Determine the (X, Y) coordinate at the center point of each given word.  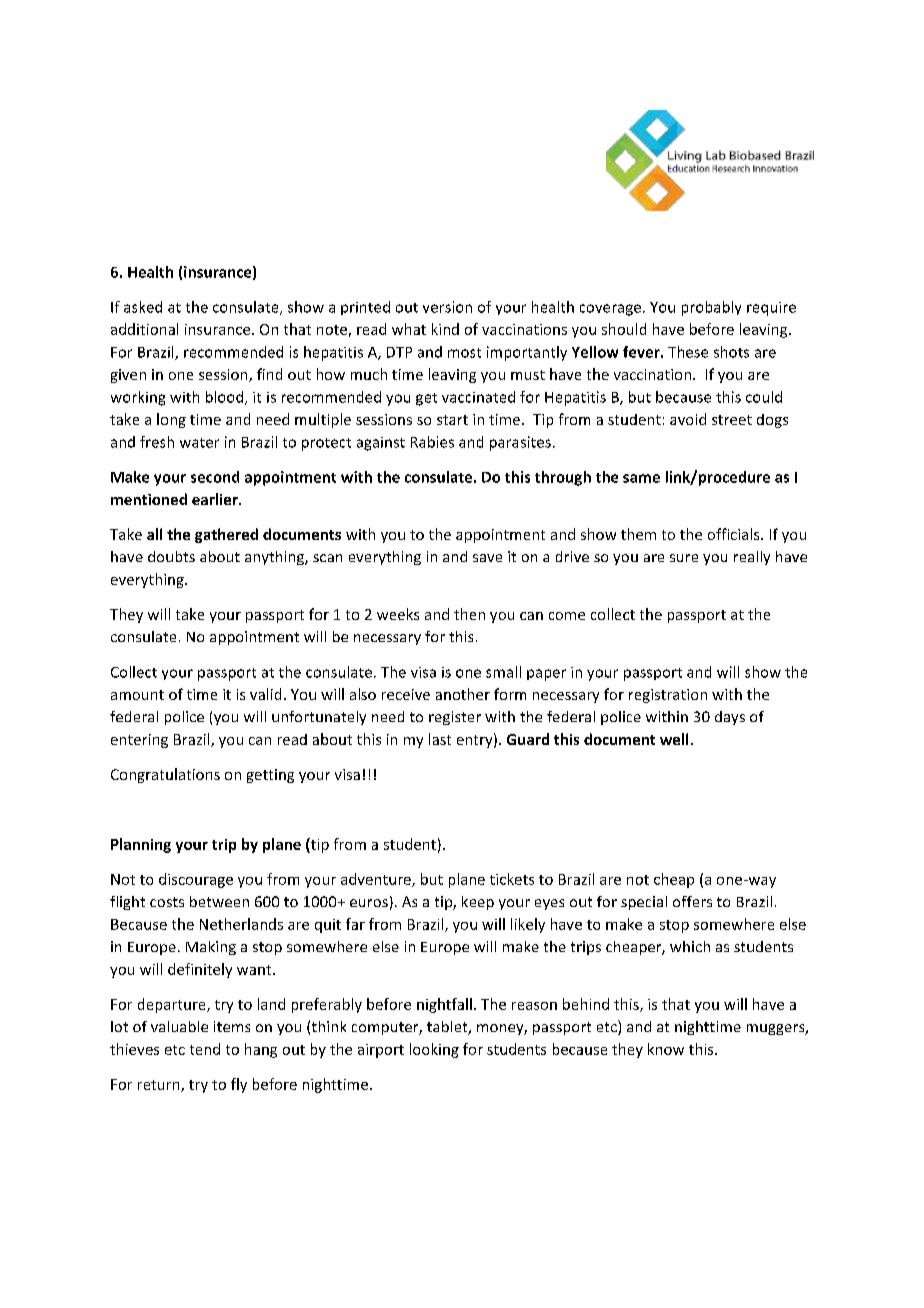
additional (144, 329)
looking (434, 1050)
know (666, 1049)
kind (445, 329)
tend (205, 1049)
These (688, 352)
